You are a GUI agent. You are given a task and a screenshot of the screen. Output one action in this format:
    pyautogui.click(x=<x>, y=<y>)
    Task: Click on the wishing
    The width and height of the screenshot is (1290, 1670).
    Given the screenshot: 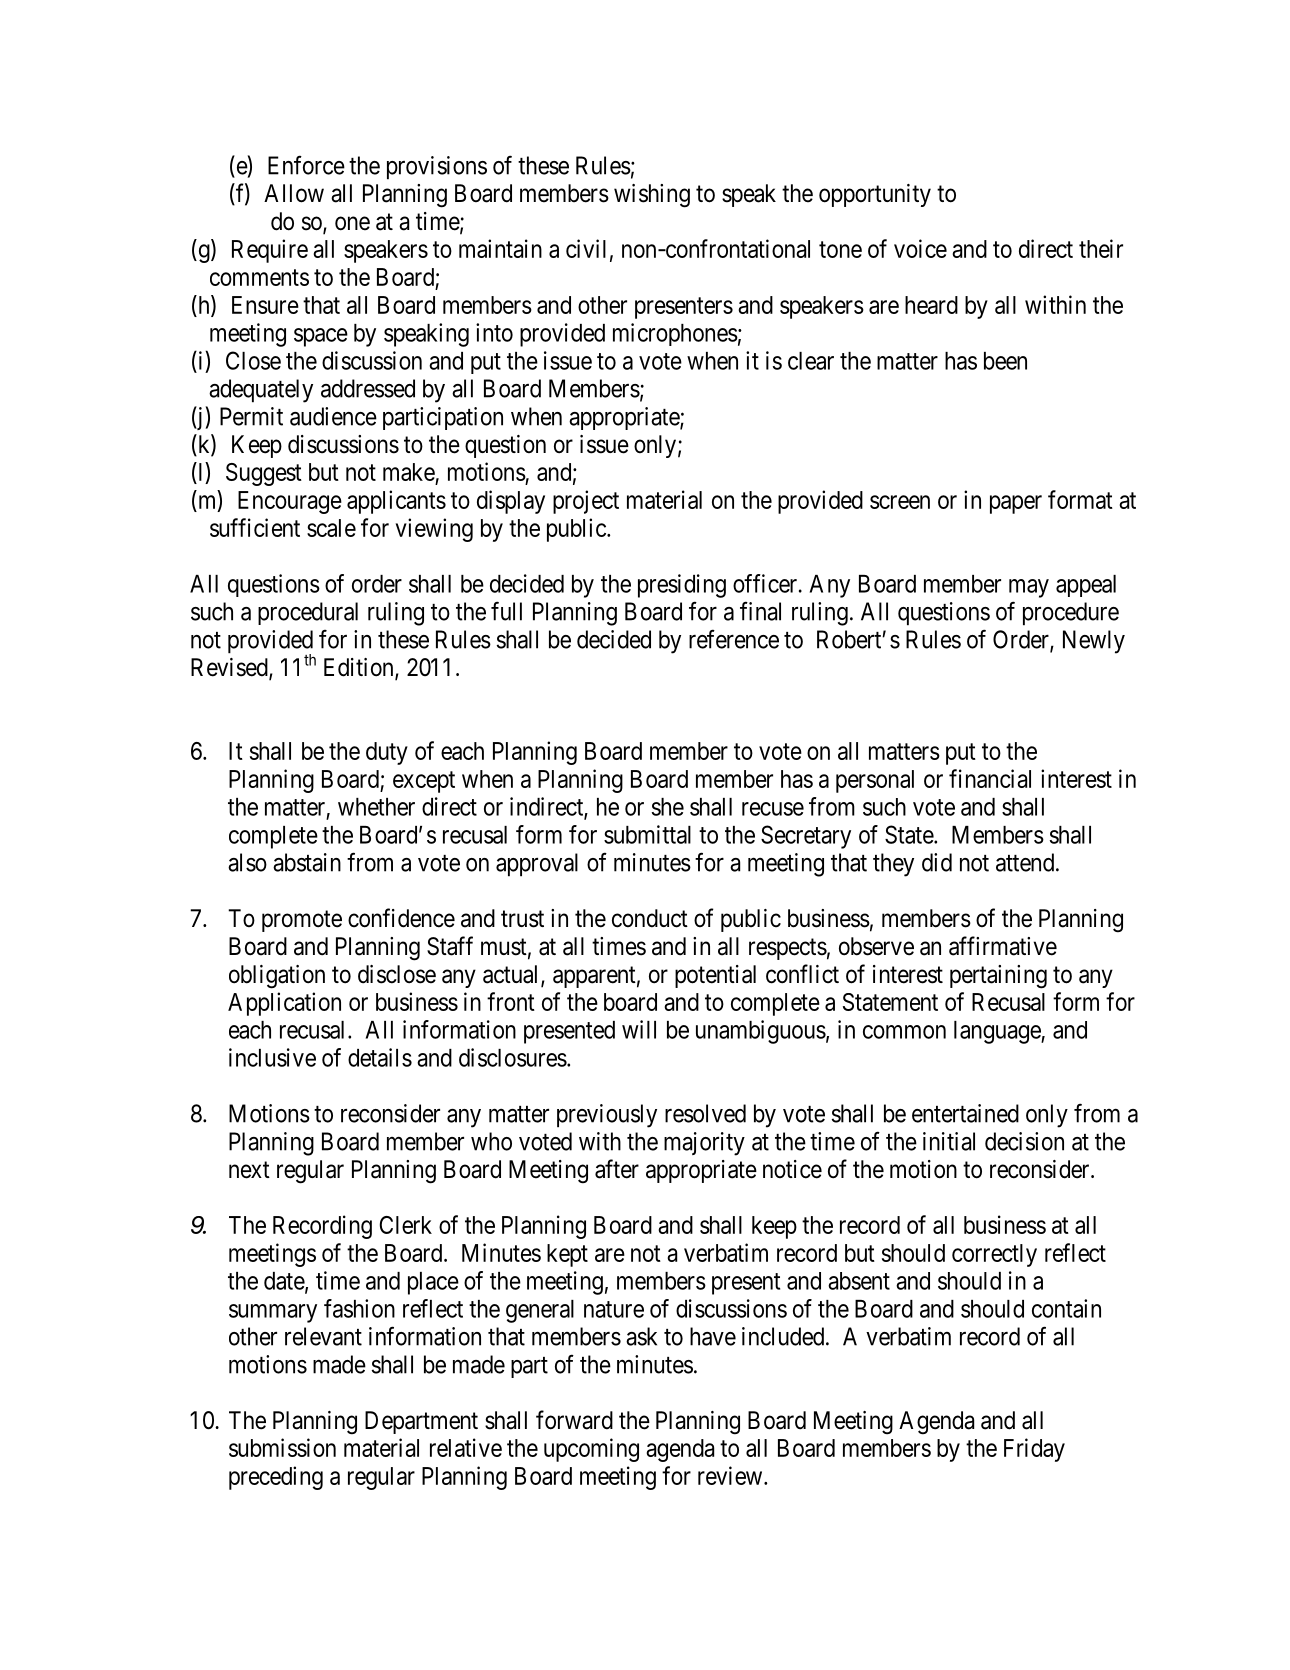 What is the action you would take?
    pyautogui.click(x=652, y=196)
